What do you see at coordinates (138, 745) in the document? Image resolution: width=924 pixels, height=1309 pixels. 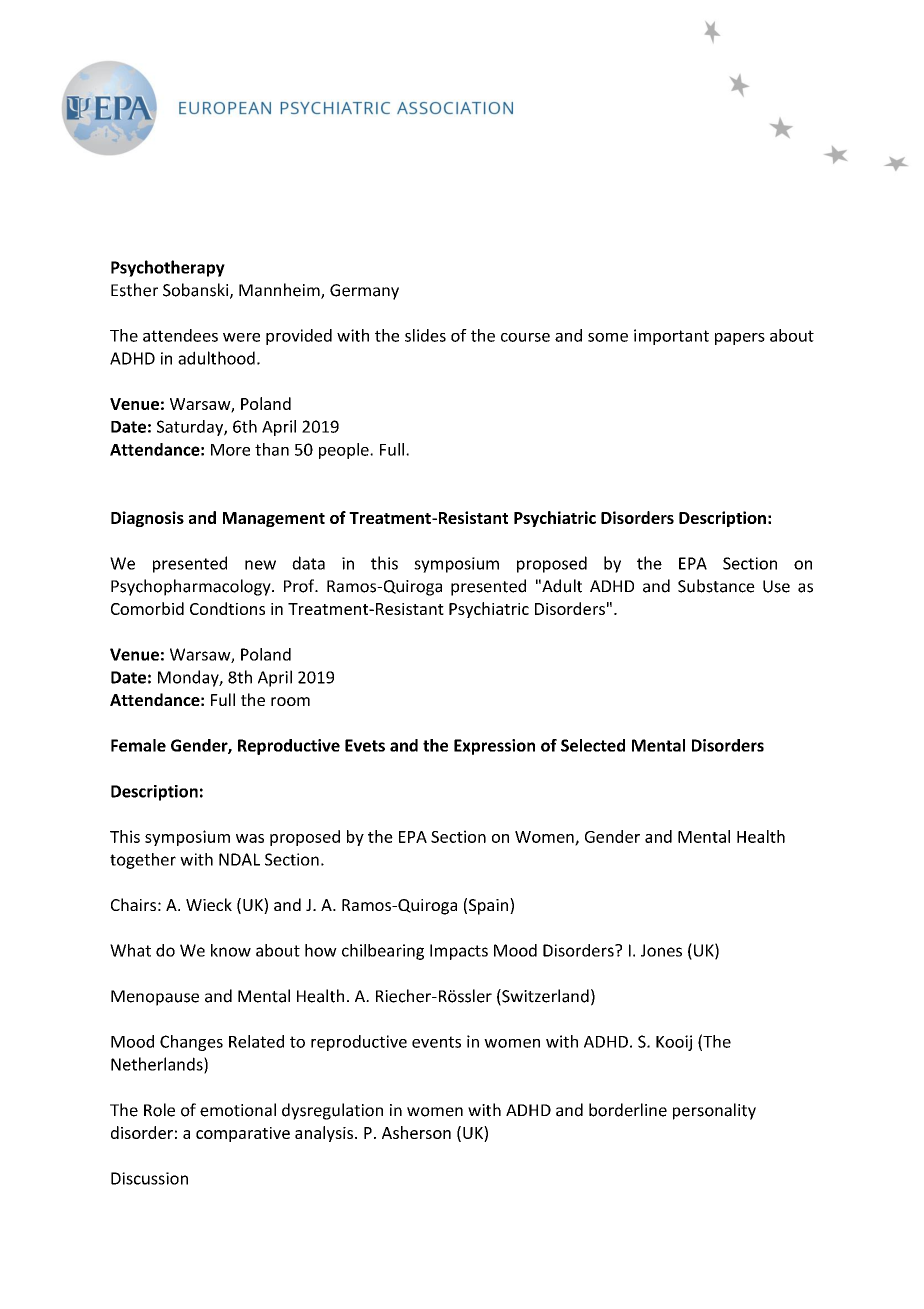 I see `Female` at bounding box center [138, 745].
